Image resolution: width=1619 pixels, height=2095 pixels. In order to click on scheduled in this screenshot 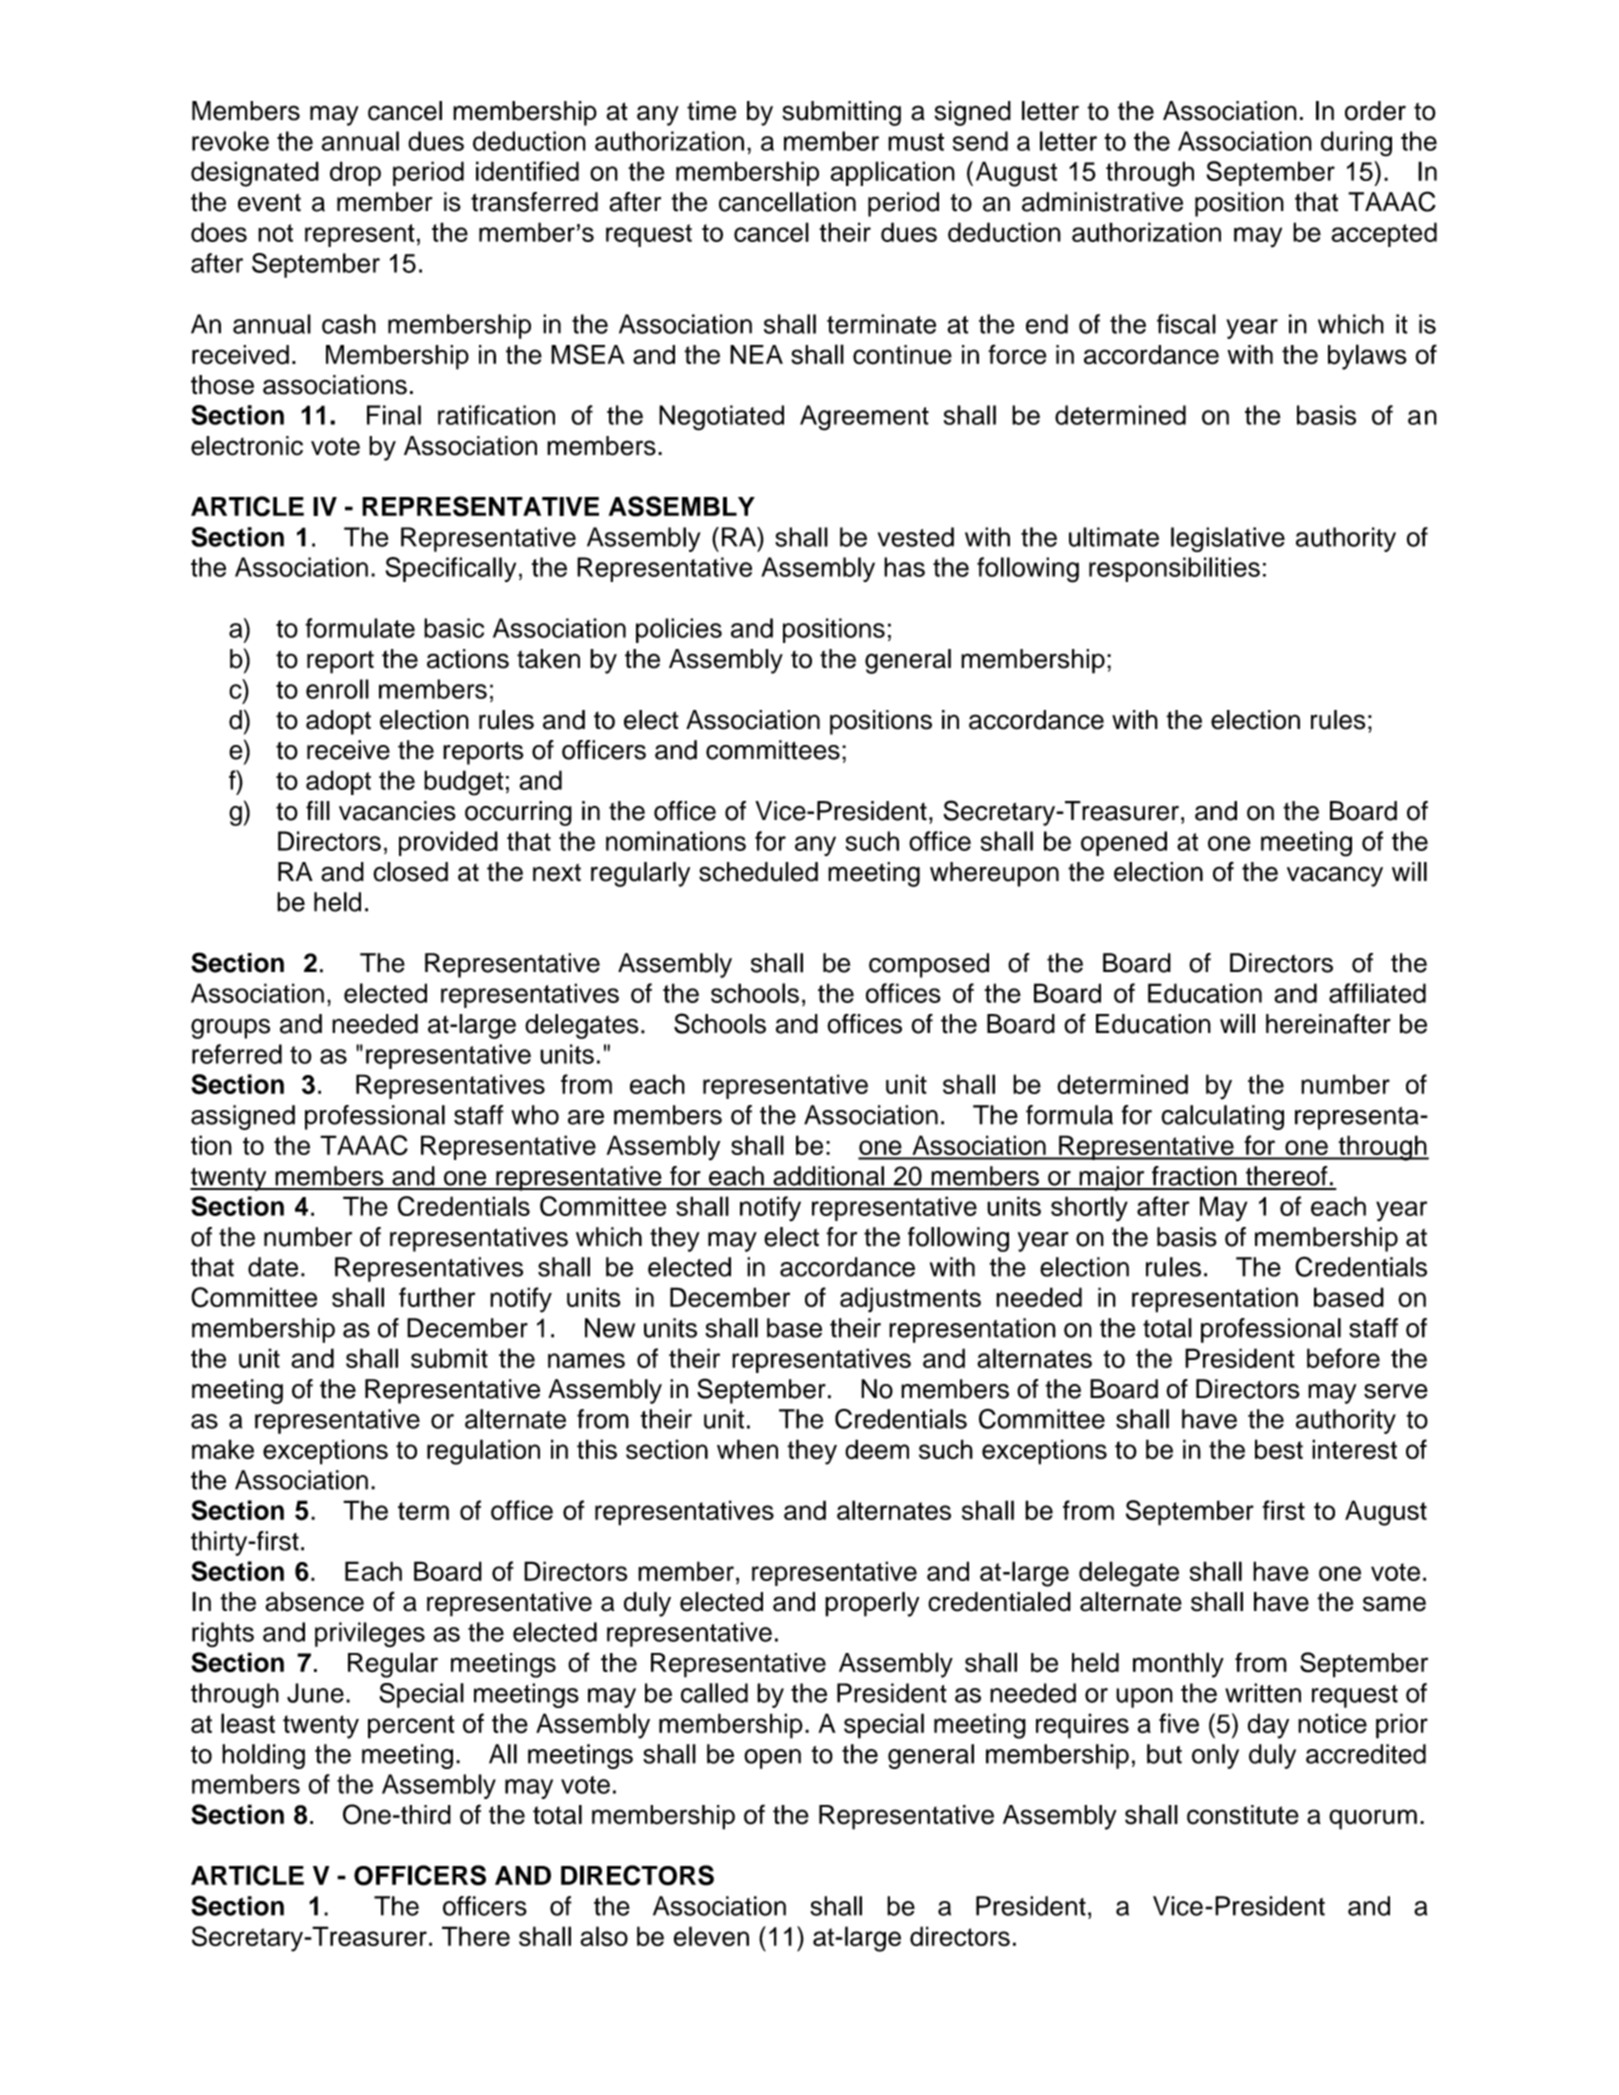, I will do `click(758, 872)`.
